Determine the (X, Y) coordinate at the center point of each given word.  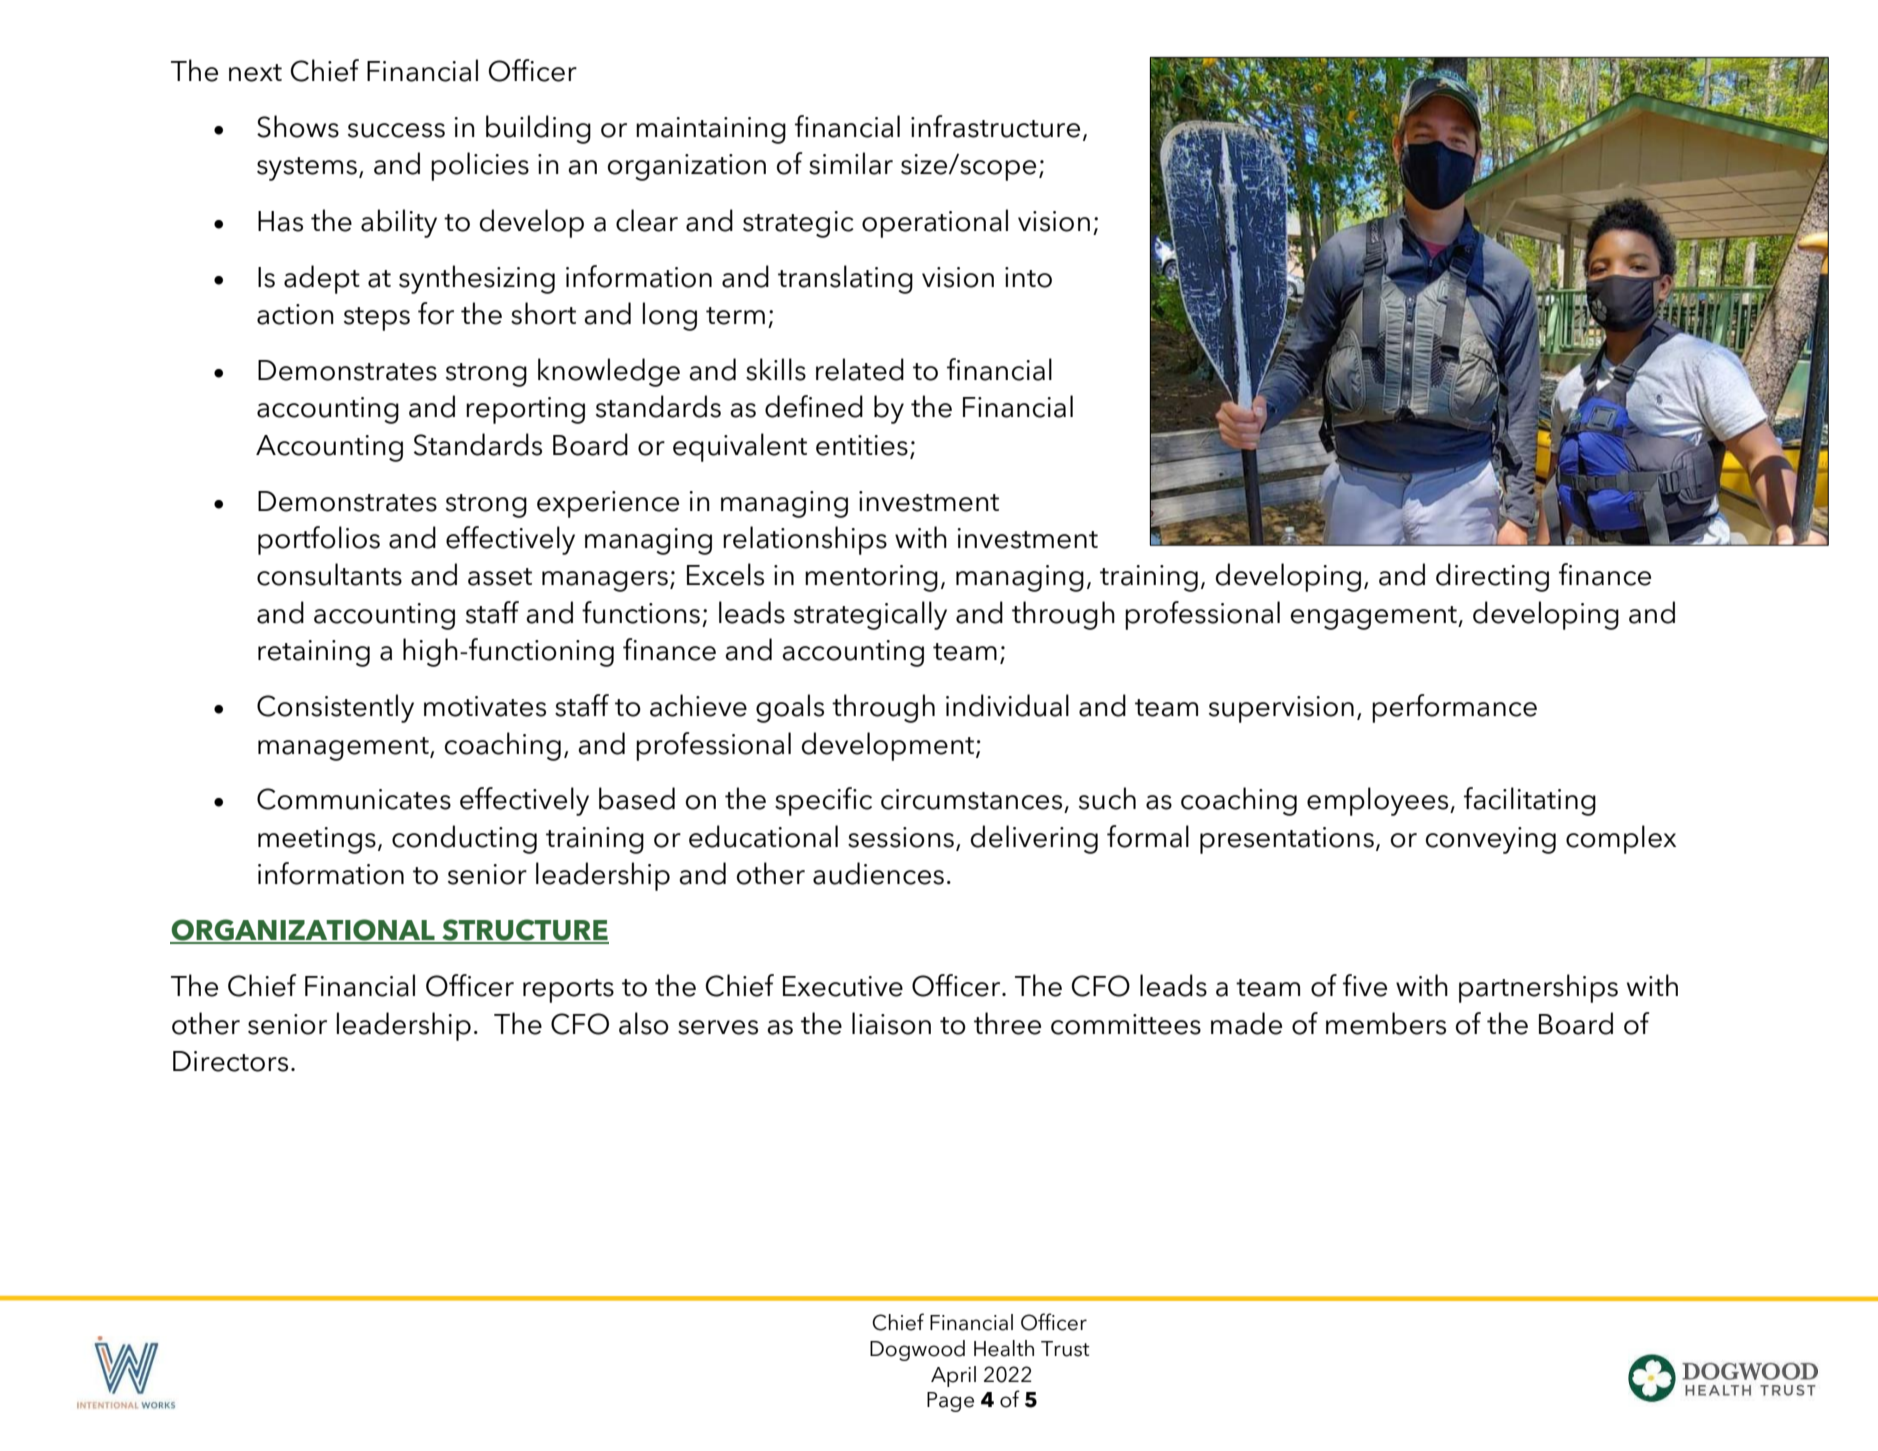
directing (1492, 577)
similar (851, 163)
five (1365, 985)
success (396, 130)
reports (568, 991)
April (953, 1376)
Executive (843, 986)
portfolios (319, 540)
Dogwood (917, 1350)
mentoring (871, 578)
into (1028, 277)
